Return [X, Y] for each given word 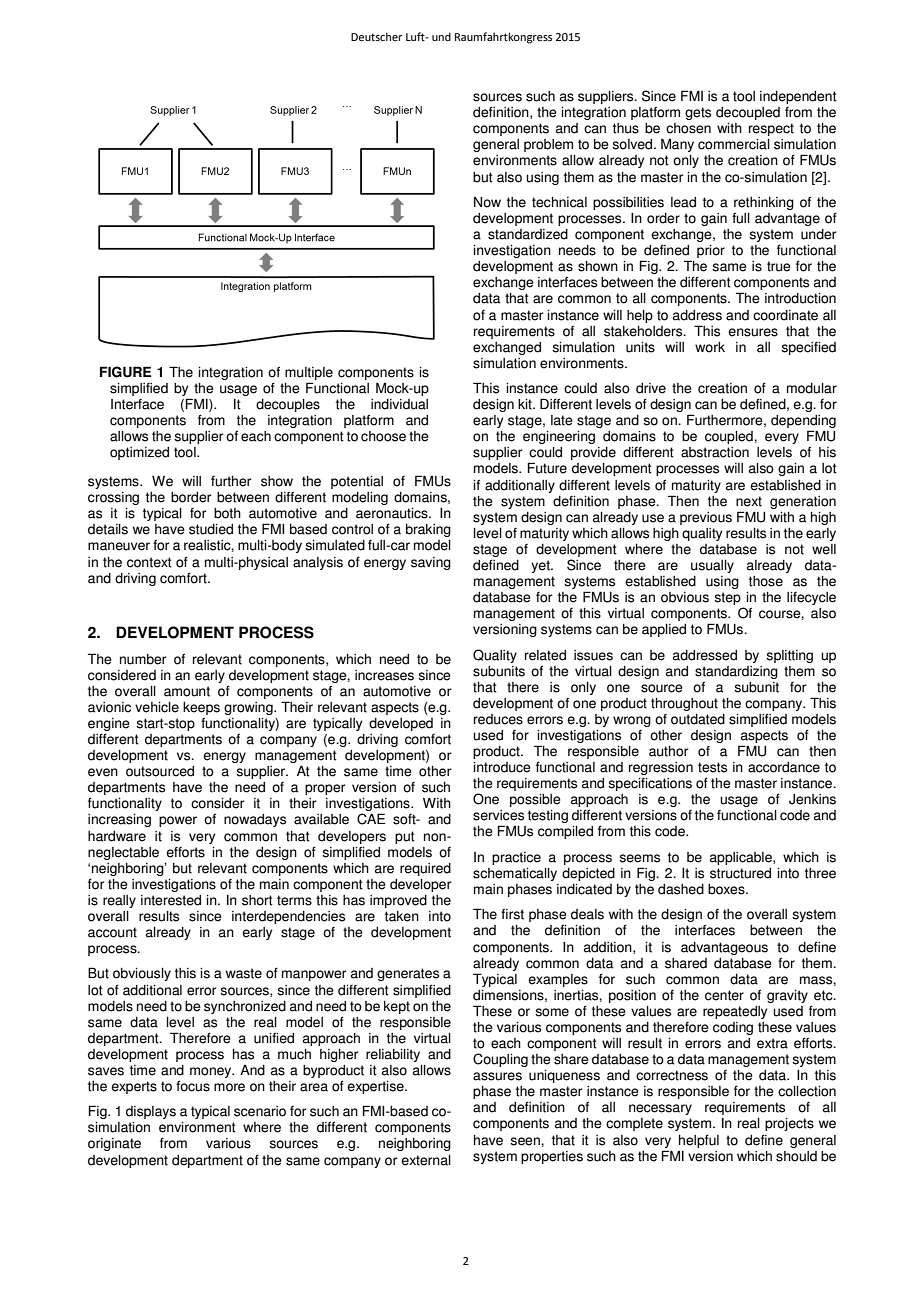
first [512, 914]
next [749, 501]
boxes [727, 889]
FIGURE [125, 372]
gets [698, 113]
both [227, 513]
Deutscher [377, 36]
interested [171, 900]
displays [151, 1112]
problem [548, 145]
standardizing [736, 672]
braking [428, 530]
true [779, 266]
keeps [201, 708]
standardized [528, 234]
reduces [498, 719]
